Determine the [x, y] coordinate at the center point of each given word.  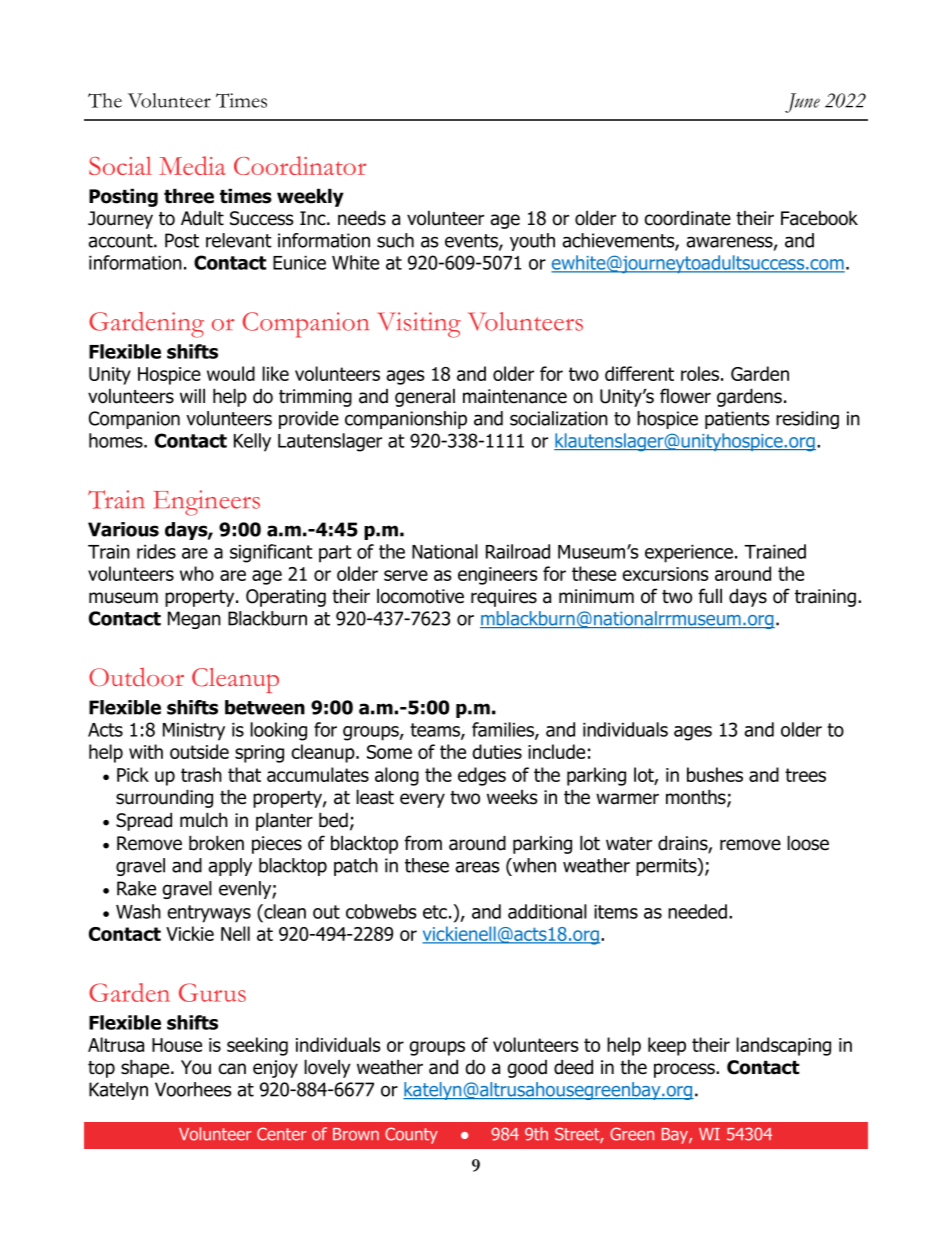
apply [230, 867]
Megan [194, 620]
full [710, 596]
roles [700, 373]
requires [504, 598]
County [411, 1135]
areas [477, 867]
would [231, 373]
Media [192, 165]
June [802, 103]
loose [808, 843]
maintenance [515, 396]
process [685, 1070]
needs [362, 218]
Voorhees [193, 1089]
